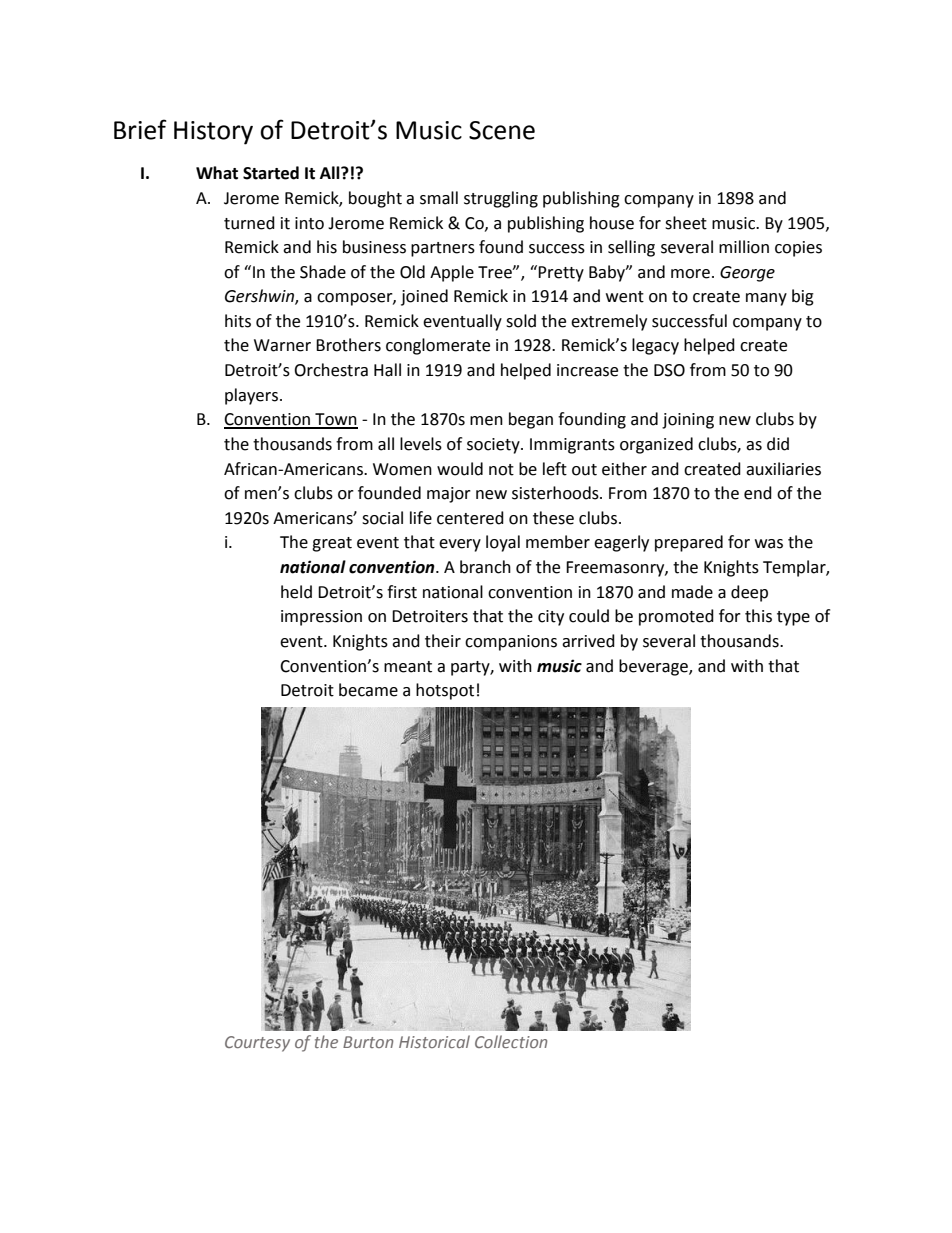  Describe the element at coordinates (502, 130) in the screenshot. I see `Scene` at that location.
